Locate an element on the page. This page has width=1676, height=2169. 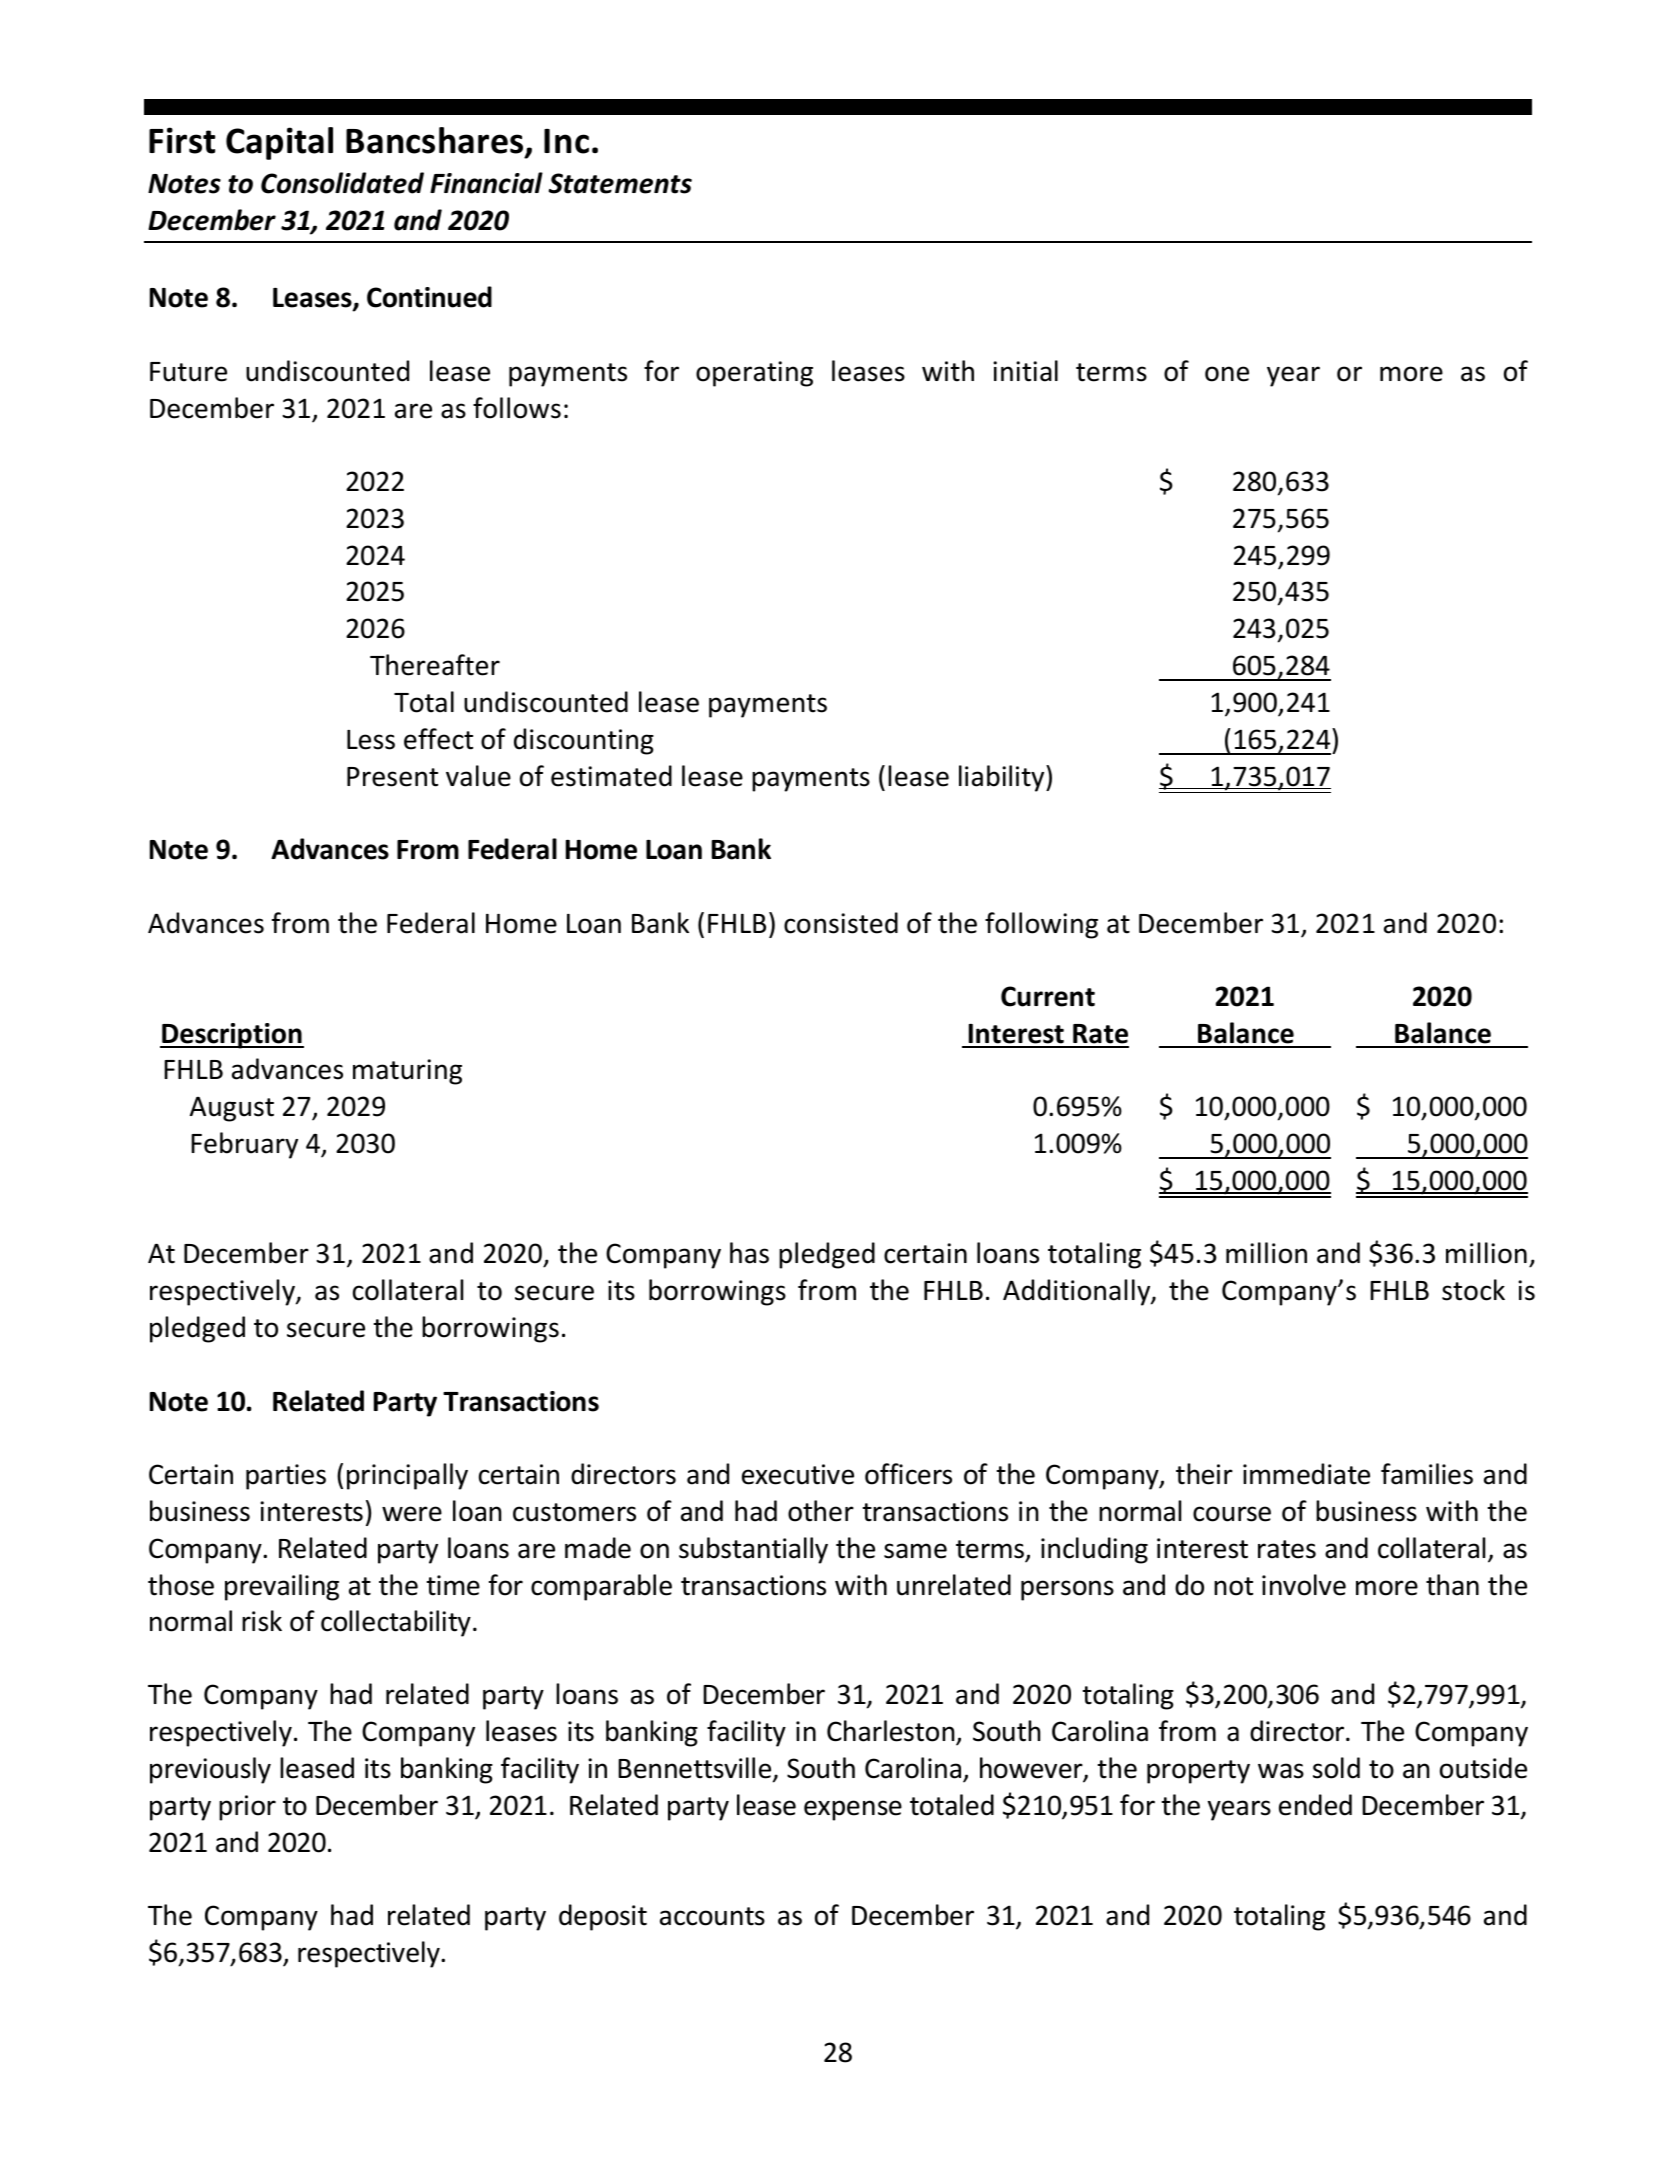
ended is located at coordinates (1315, 1805).
